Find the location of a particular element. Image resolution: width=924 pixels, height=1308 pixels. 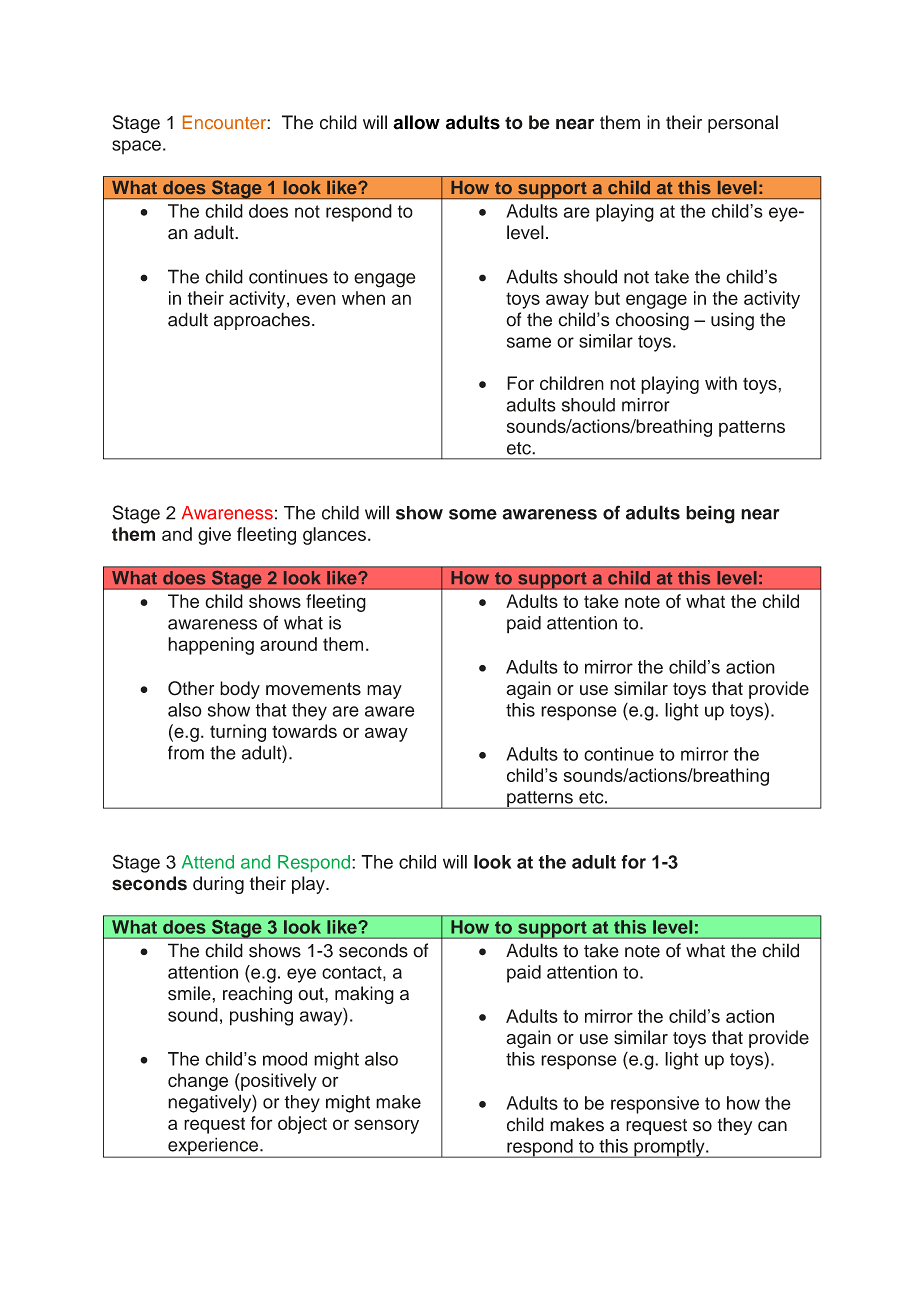

during is located at coordinates (218, 885).
